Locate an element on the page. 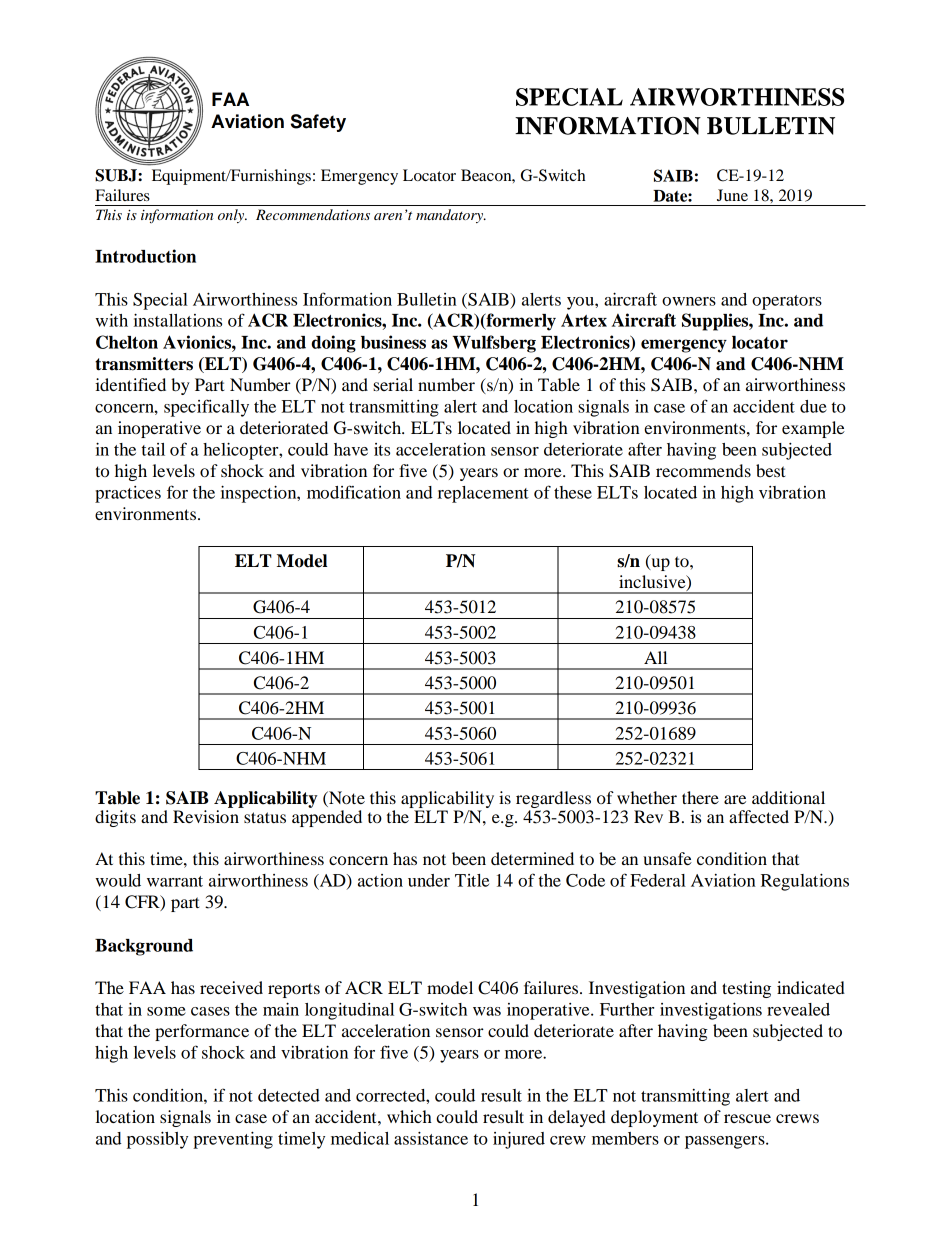 The width and height of the page is (952, 1233). only is located at coordinates (232, 216).
